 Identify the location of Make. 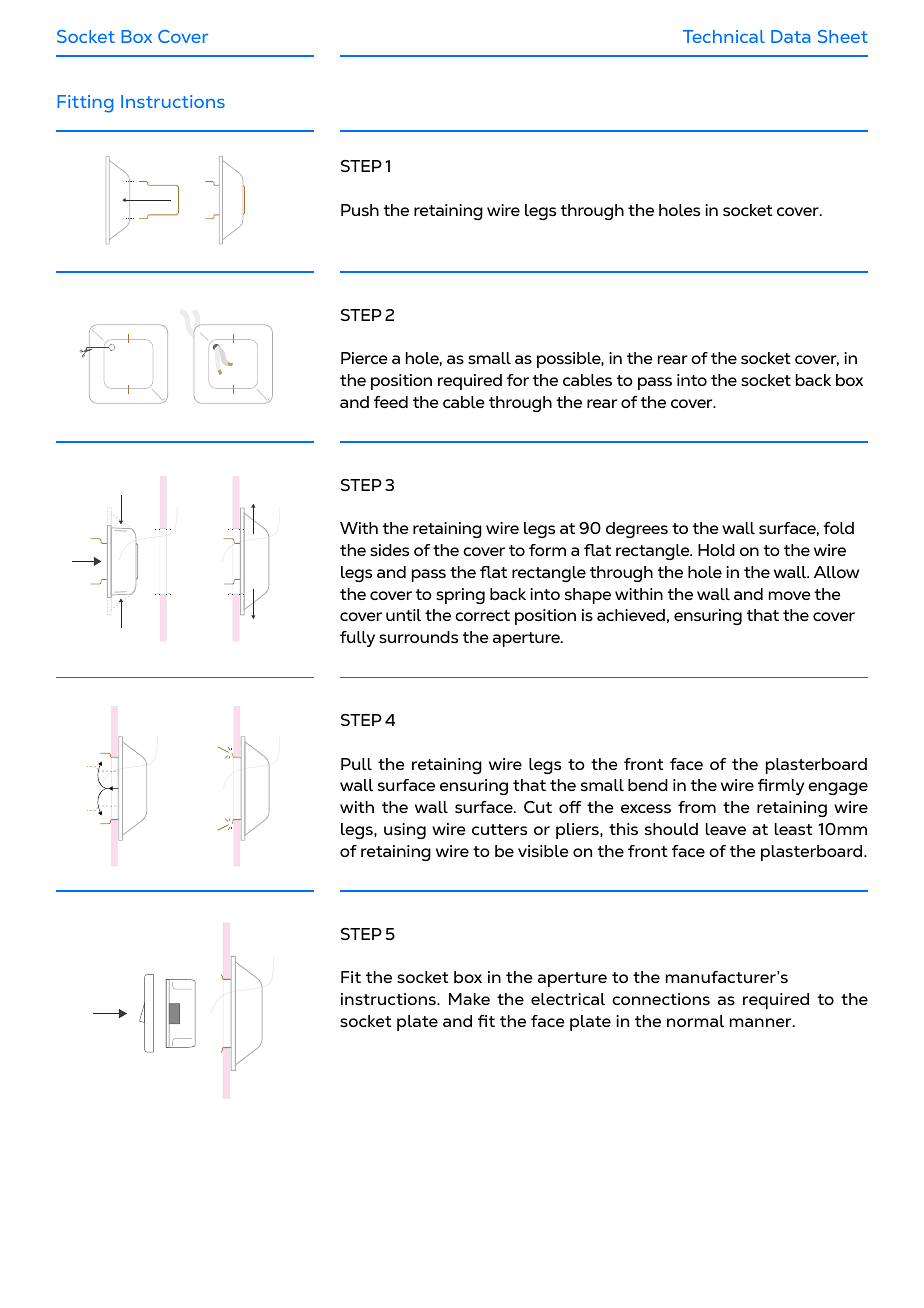
(469, 999).
